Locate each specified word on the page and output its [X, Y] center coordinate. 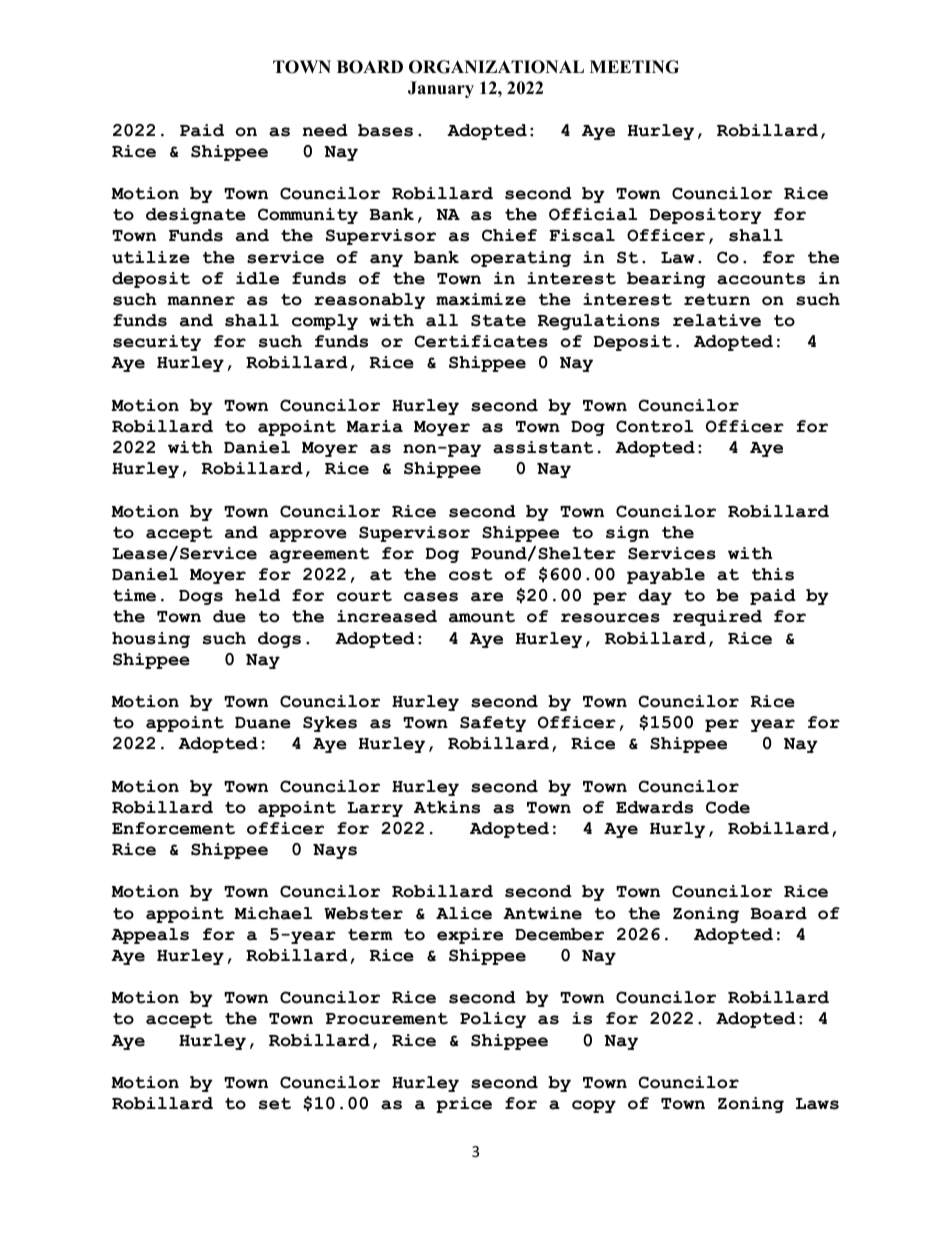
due [229, 616]
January [441, 89]
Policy [493, 1020]
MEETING [634, 67]
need [325, 130]
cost [471, 575]
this [773, 574]
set [275, 1104]
